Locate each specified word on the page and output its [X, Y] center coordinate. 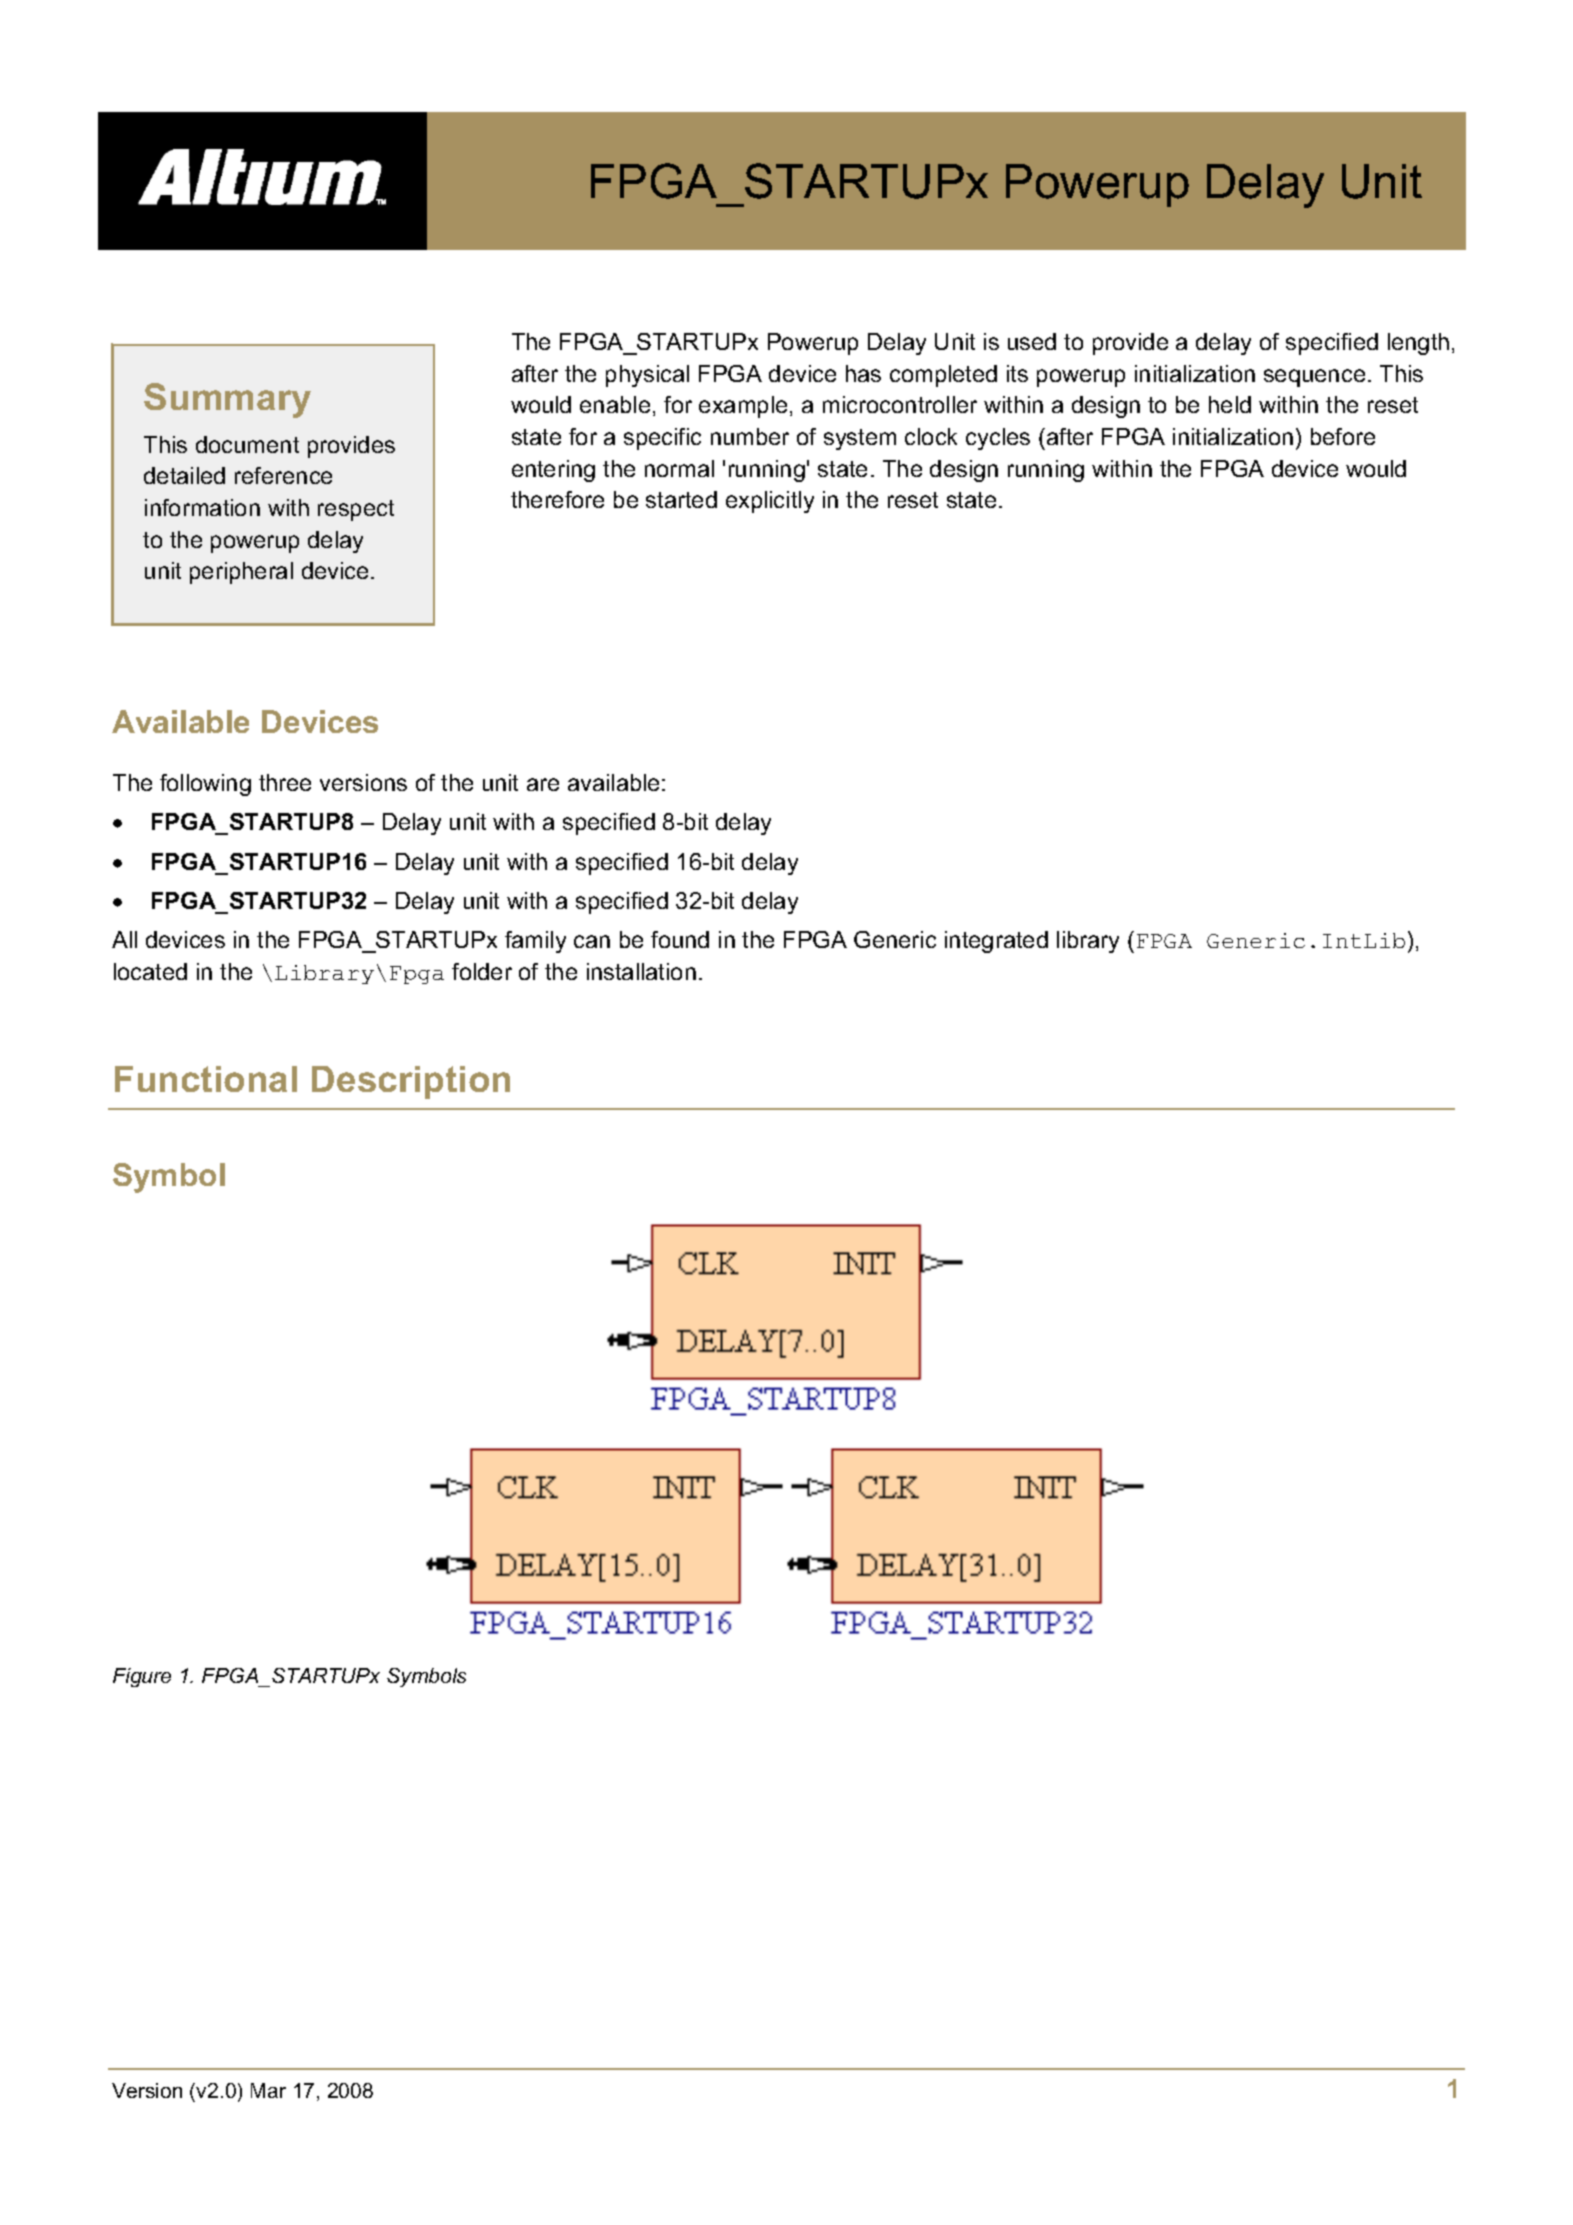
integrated [996, 942]
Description [411, 1082]
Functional [206, 1079]
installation [641, 971]
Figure [142, 1677]
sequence [1314, 378]
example [743, 407]
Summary [227, 400]
